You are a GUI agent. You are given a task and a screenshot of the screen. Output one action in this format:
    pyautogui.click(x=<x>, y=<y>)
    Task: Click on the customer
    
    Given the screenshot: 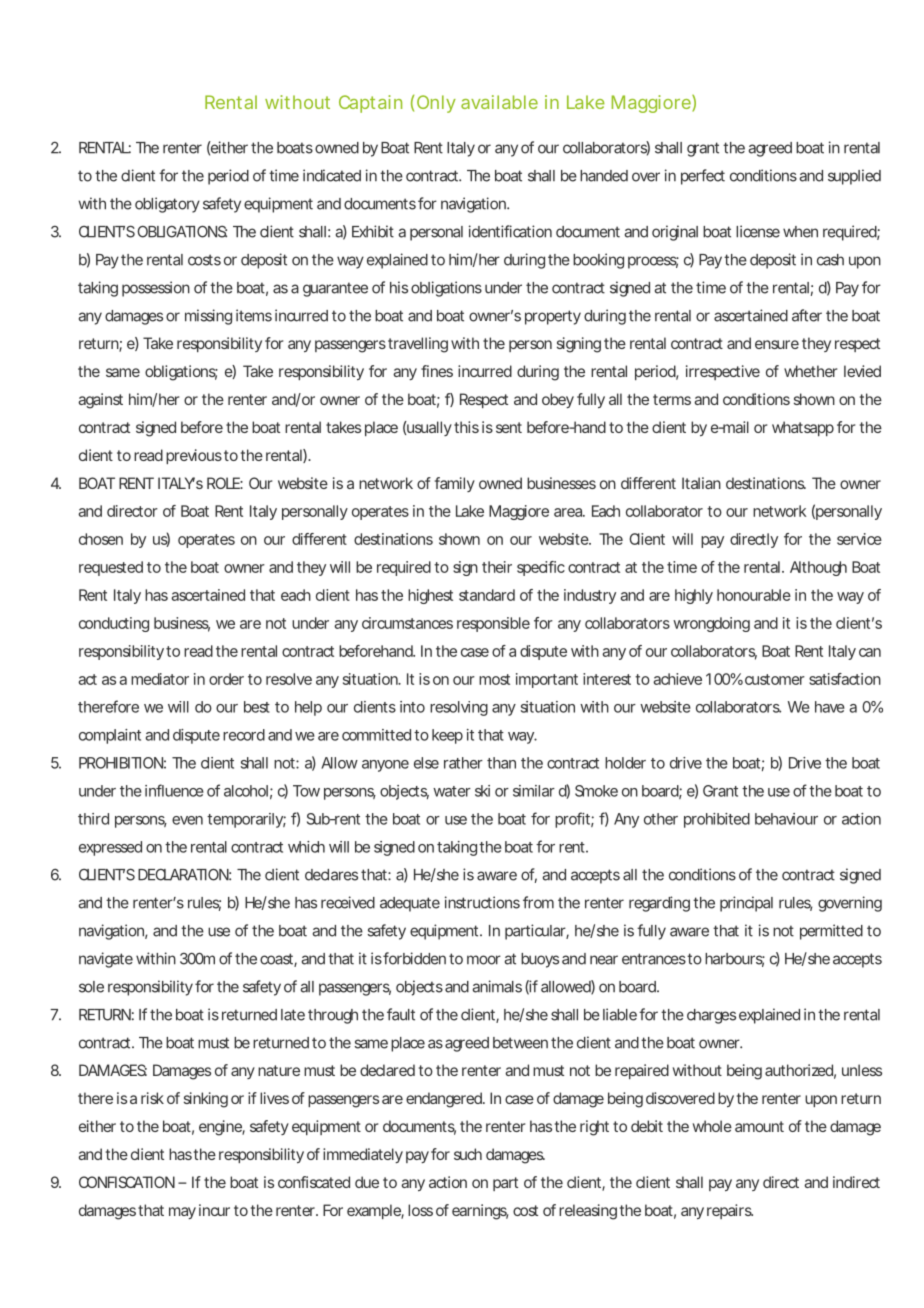 What is the action you would take?
    pyautogui.click(x=775, y=679)
